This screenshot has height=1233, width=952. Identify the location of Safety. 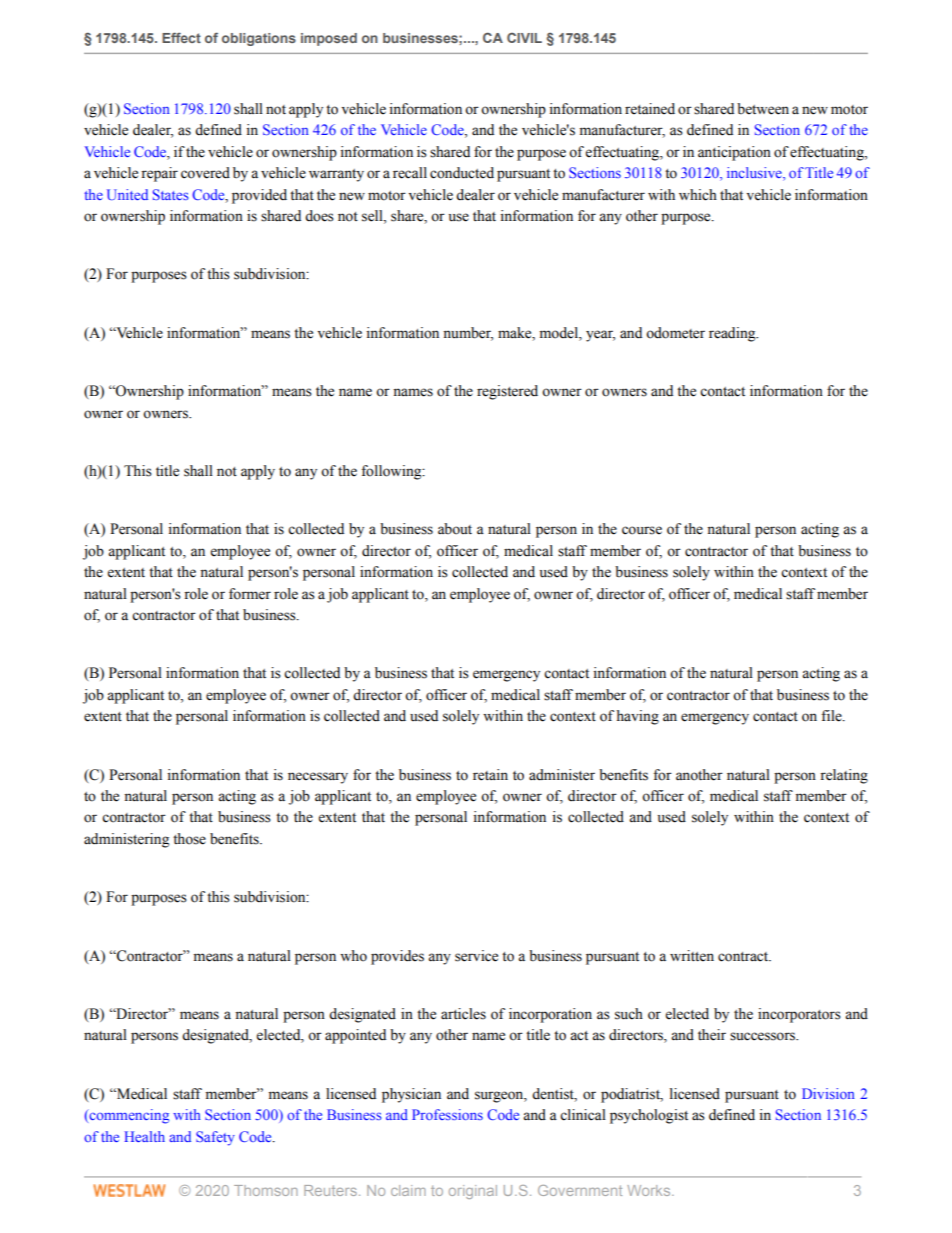
(215, 1138).
